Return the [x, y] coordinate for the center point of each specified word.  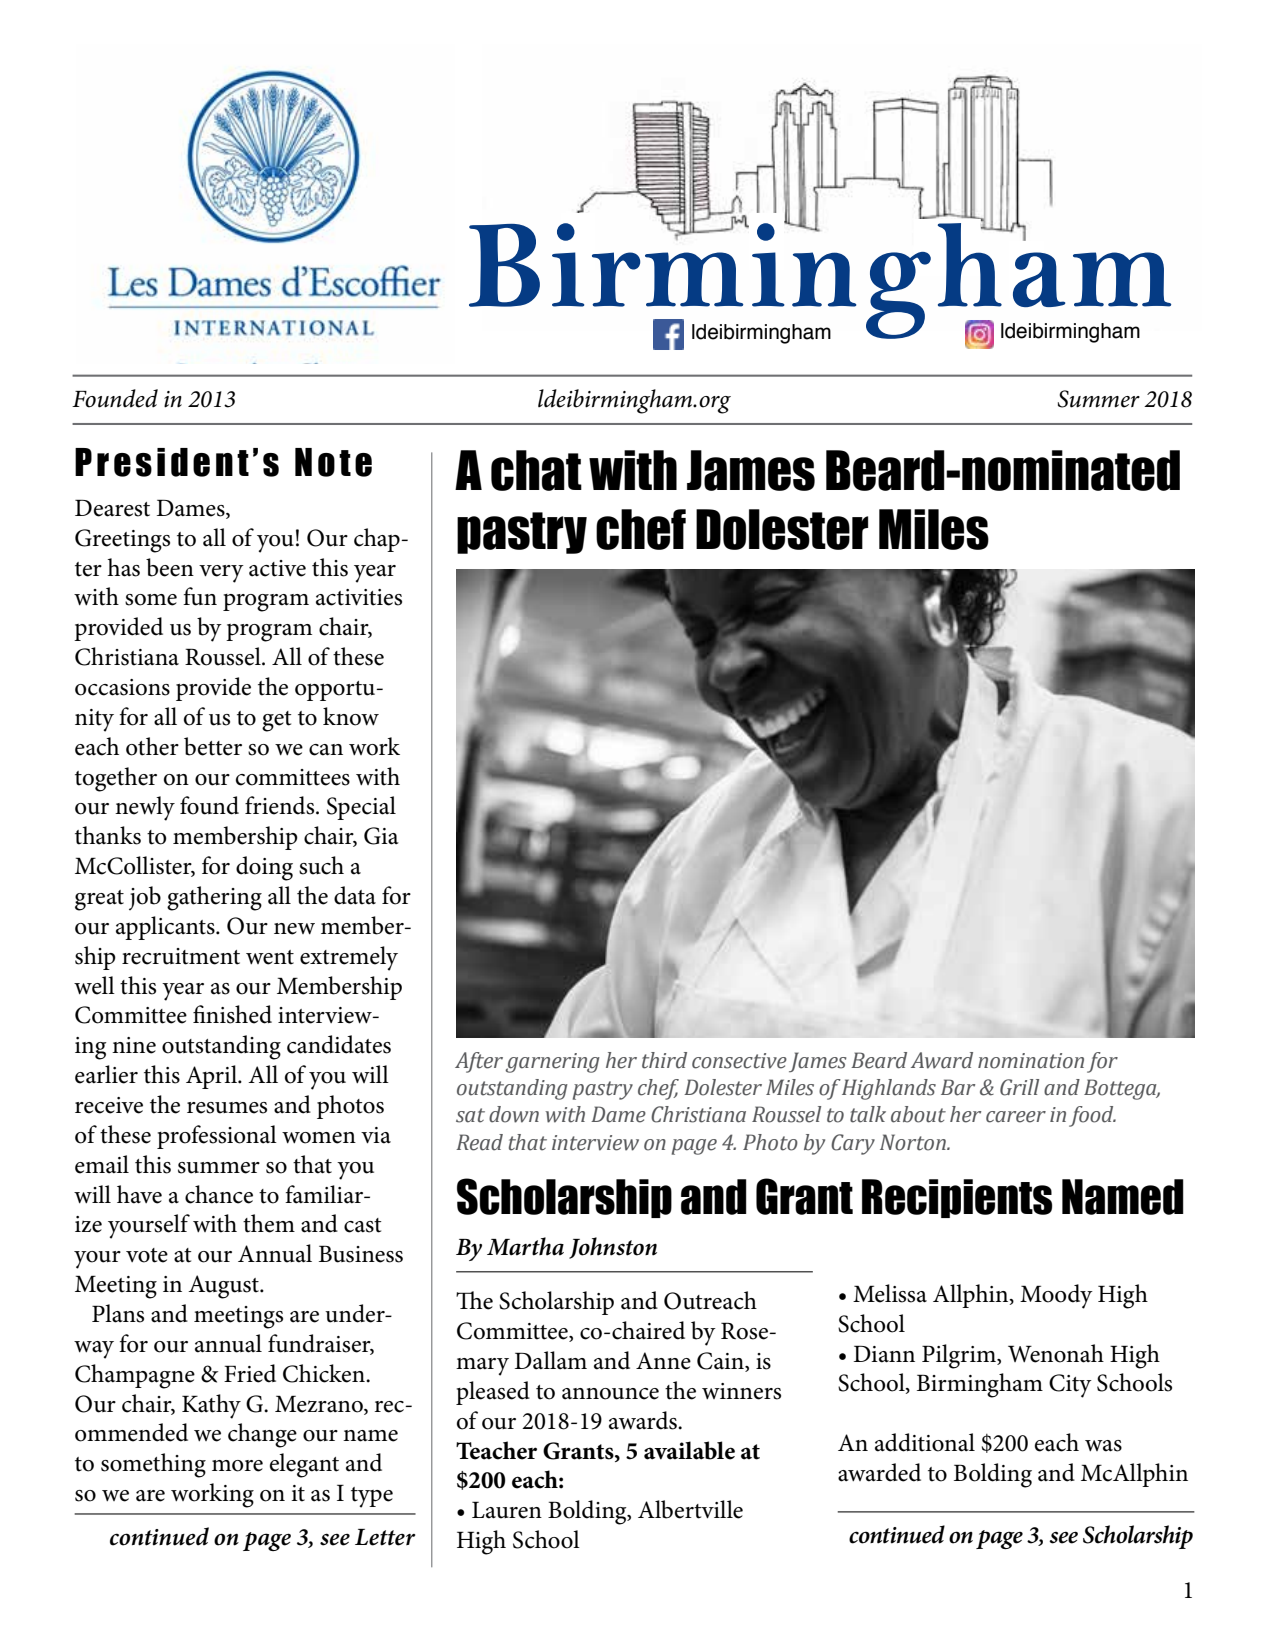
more [237, 1466]
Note [333, 462]
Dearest [112, 508]
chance [219, 1194]
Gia [381, 836]
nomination [1031, 1061]
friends [281, 805]
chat [536, 470]
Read [479, 1142]
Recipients [957, 1198]
